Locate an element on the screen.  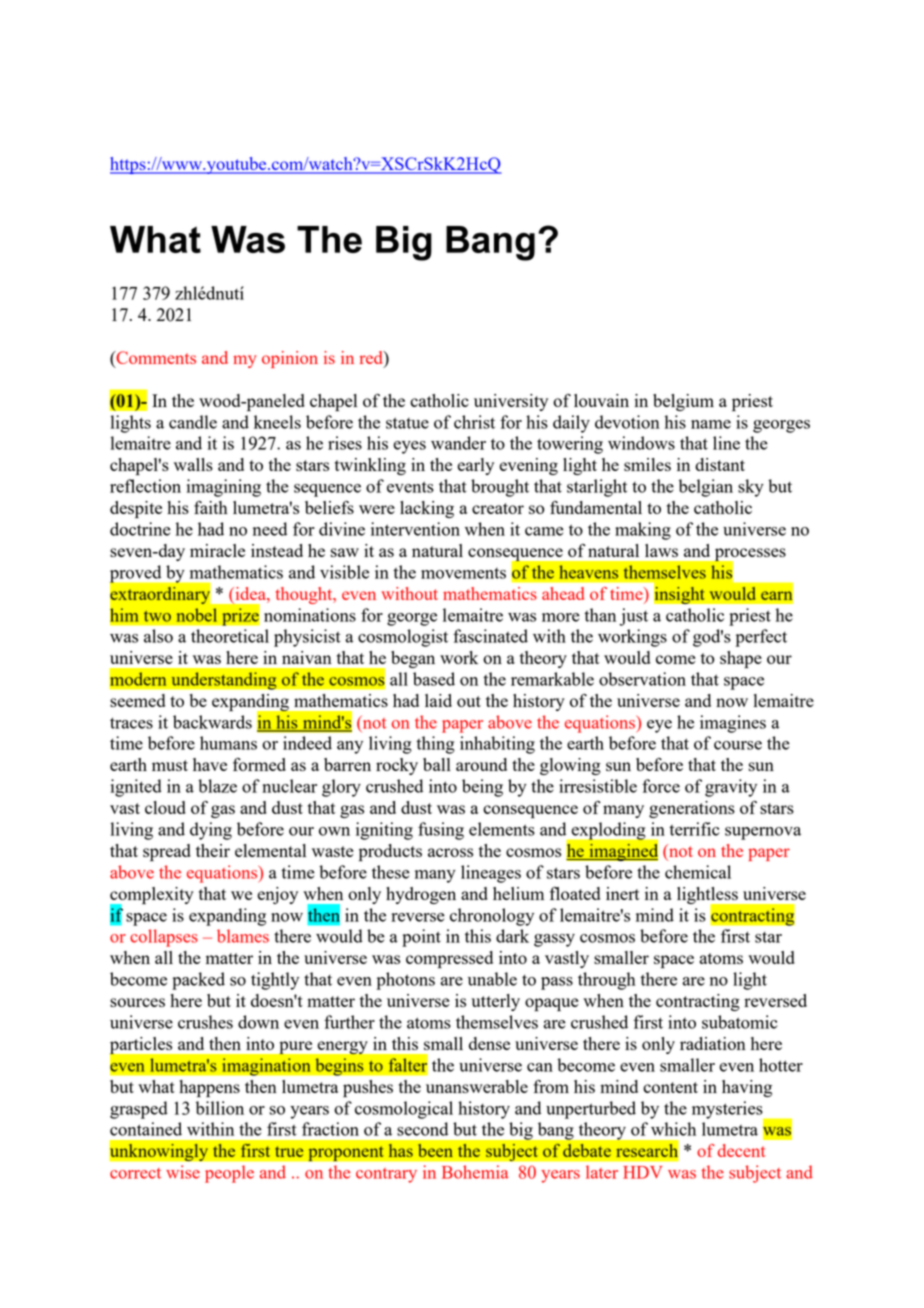
belgium is located at coordinates (683, 402).
